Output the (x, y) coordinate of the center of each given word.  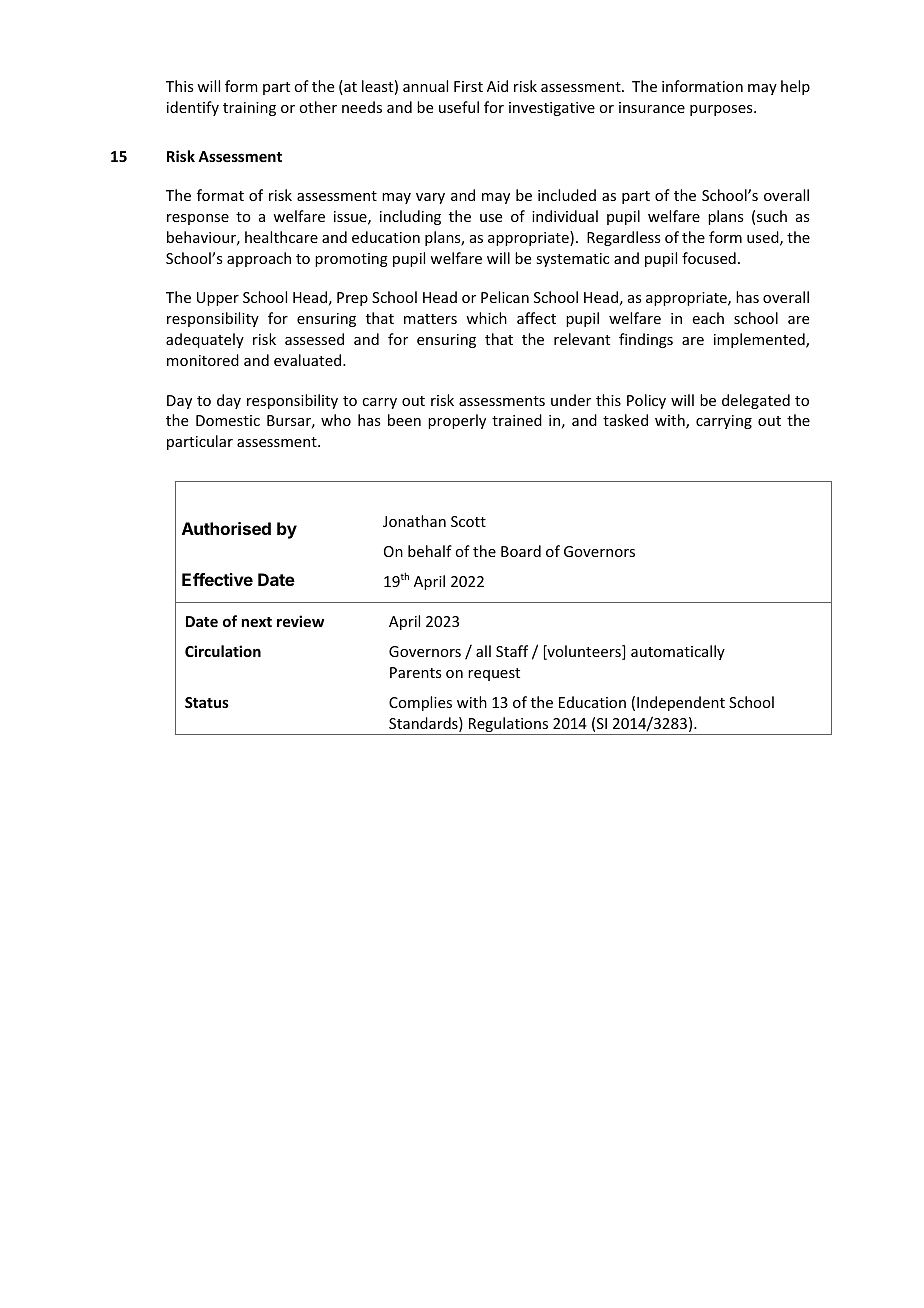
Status (207, 702)
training (249, 109)
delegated (756, 401)
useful (459, 107)
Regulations (509, 726)
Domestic (228, 420)
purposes (722, 110)
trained (517, 420)
